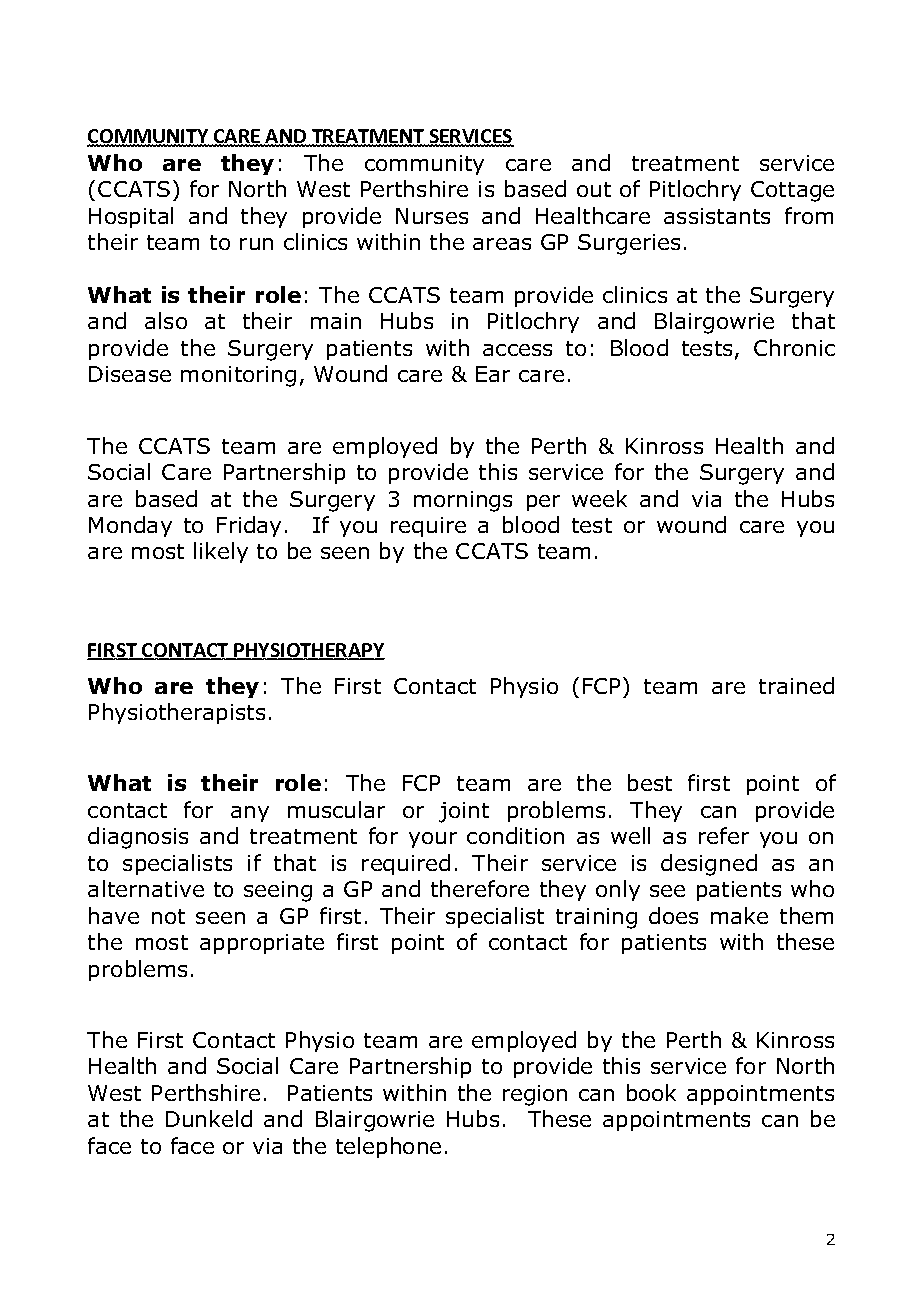  Describe the element at coordinates (221, 552) in the page. I see `likely` at that location.
